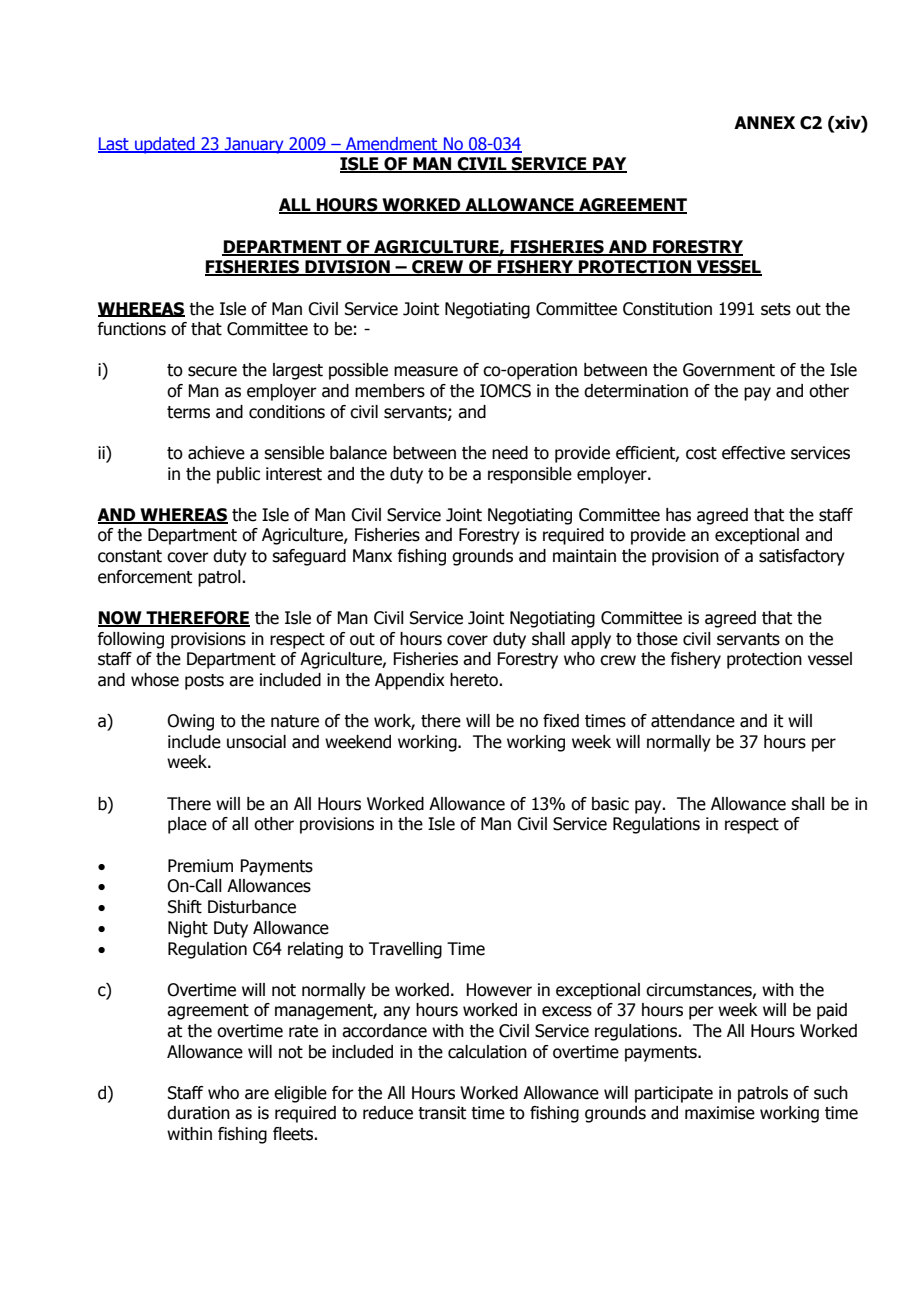  I want to click on NOW, so click(121, 619).
